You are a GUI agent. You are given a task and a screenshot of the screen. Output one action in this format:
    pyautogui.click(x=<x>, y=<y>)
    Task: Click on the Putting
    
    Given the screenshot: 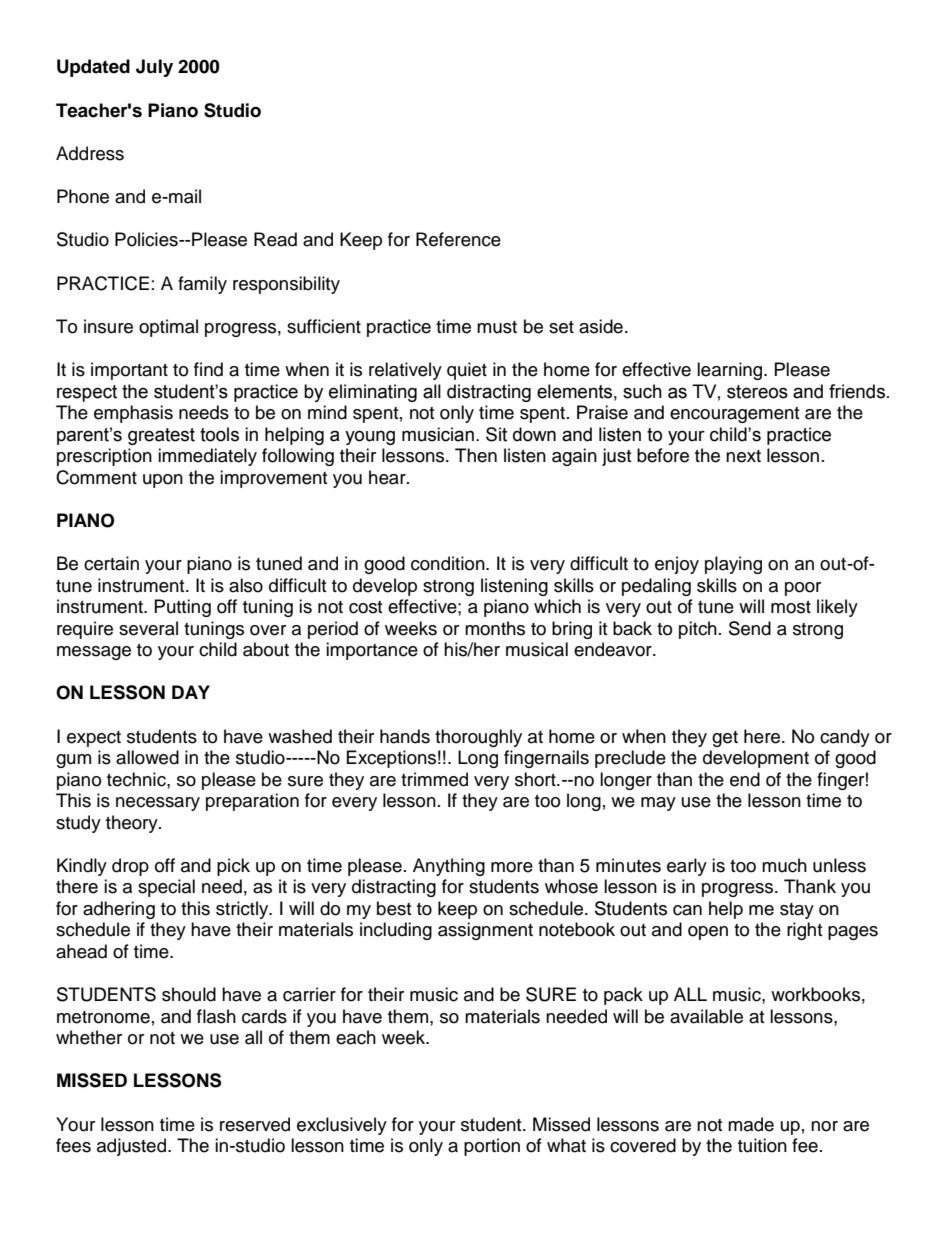 What is the action you would take?
    pyautogui.click(x=183, y=608)
